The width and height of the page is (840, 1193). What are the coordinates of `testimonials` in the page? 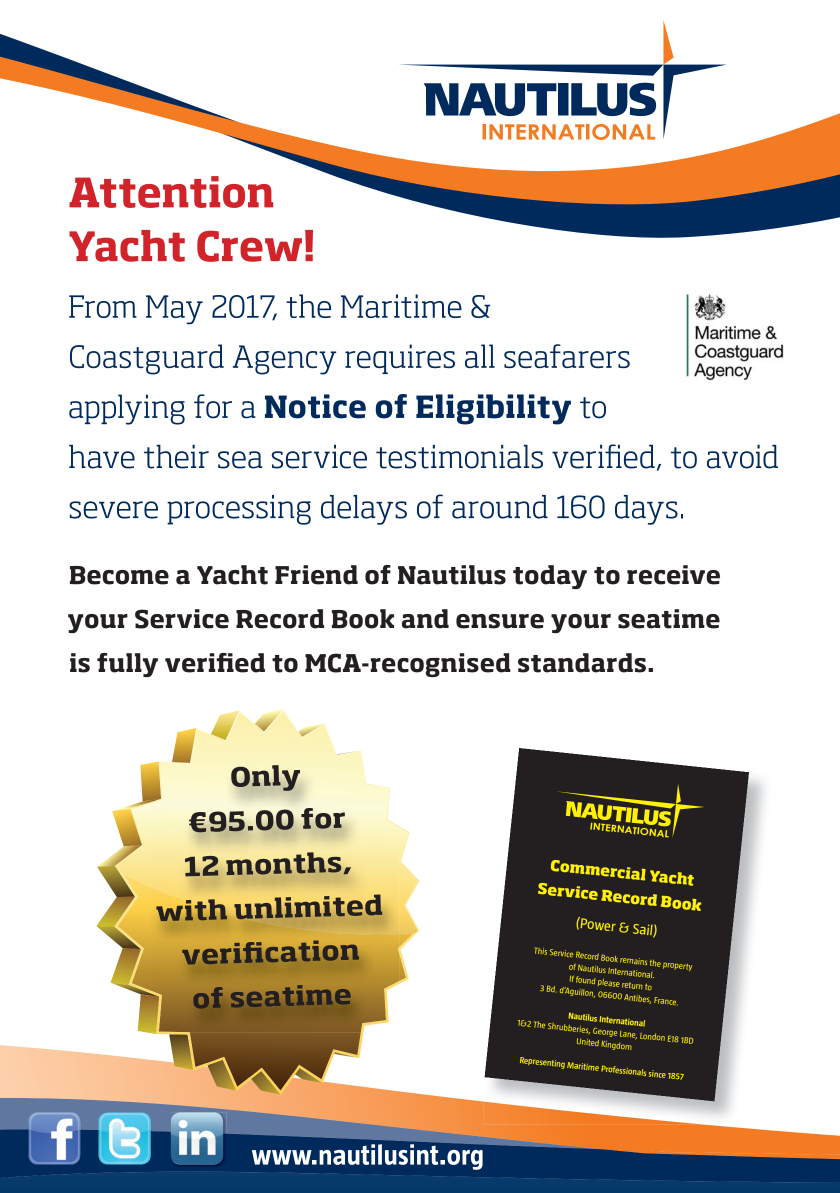 It's located at (459, 457).
